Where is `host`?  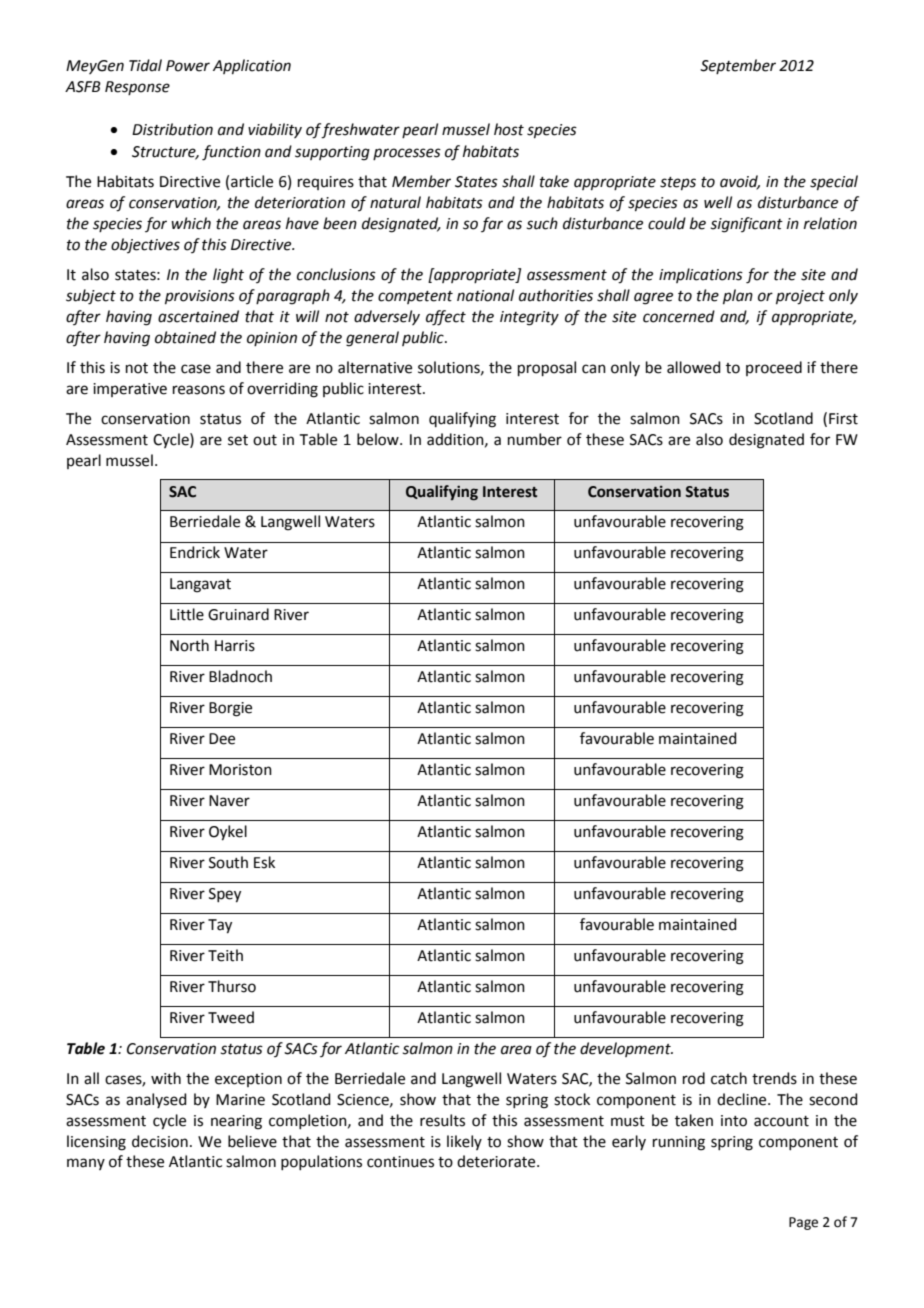
host is located at coordinates (509, 129).
